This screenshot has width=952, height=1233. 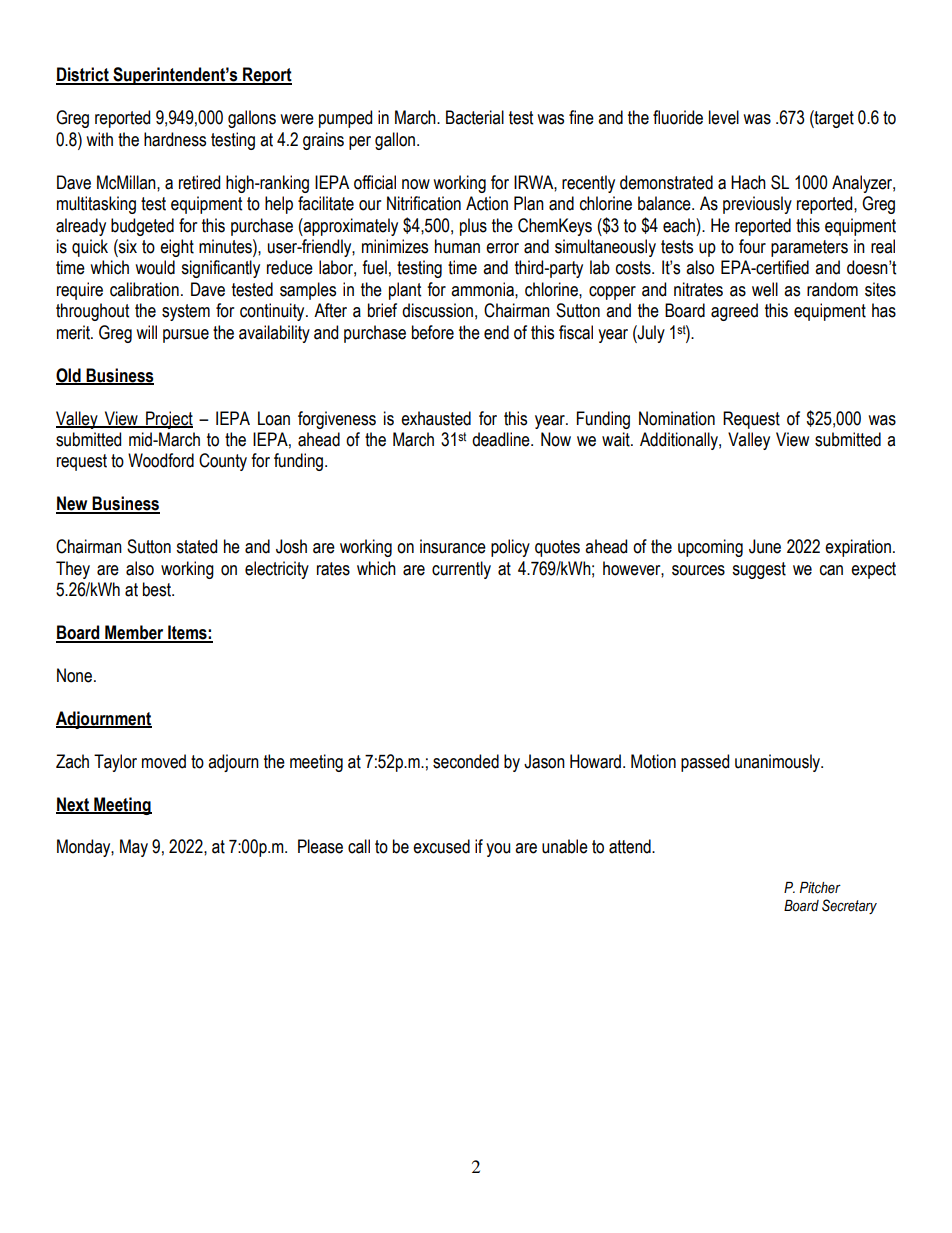 What do you see at coordinates (724, 117) in the screenshot?
I see `level` at bounding box center [724, 117].
